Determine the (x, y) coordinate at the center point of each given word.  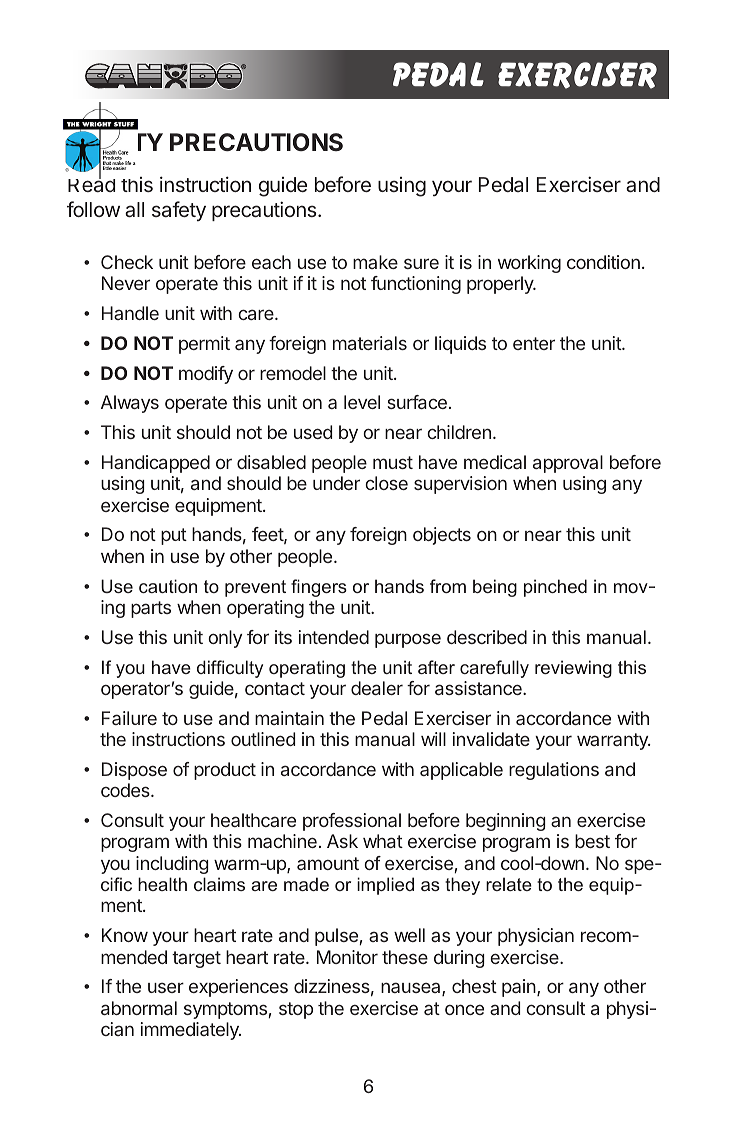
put (174, 536)
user (166, 987)
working (529, 264)
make (375, 262)
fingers (319, 588)
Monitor (347, 957)
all (134, 209)
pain (520, 988)
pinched (555, 588)
